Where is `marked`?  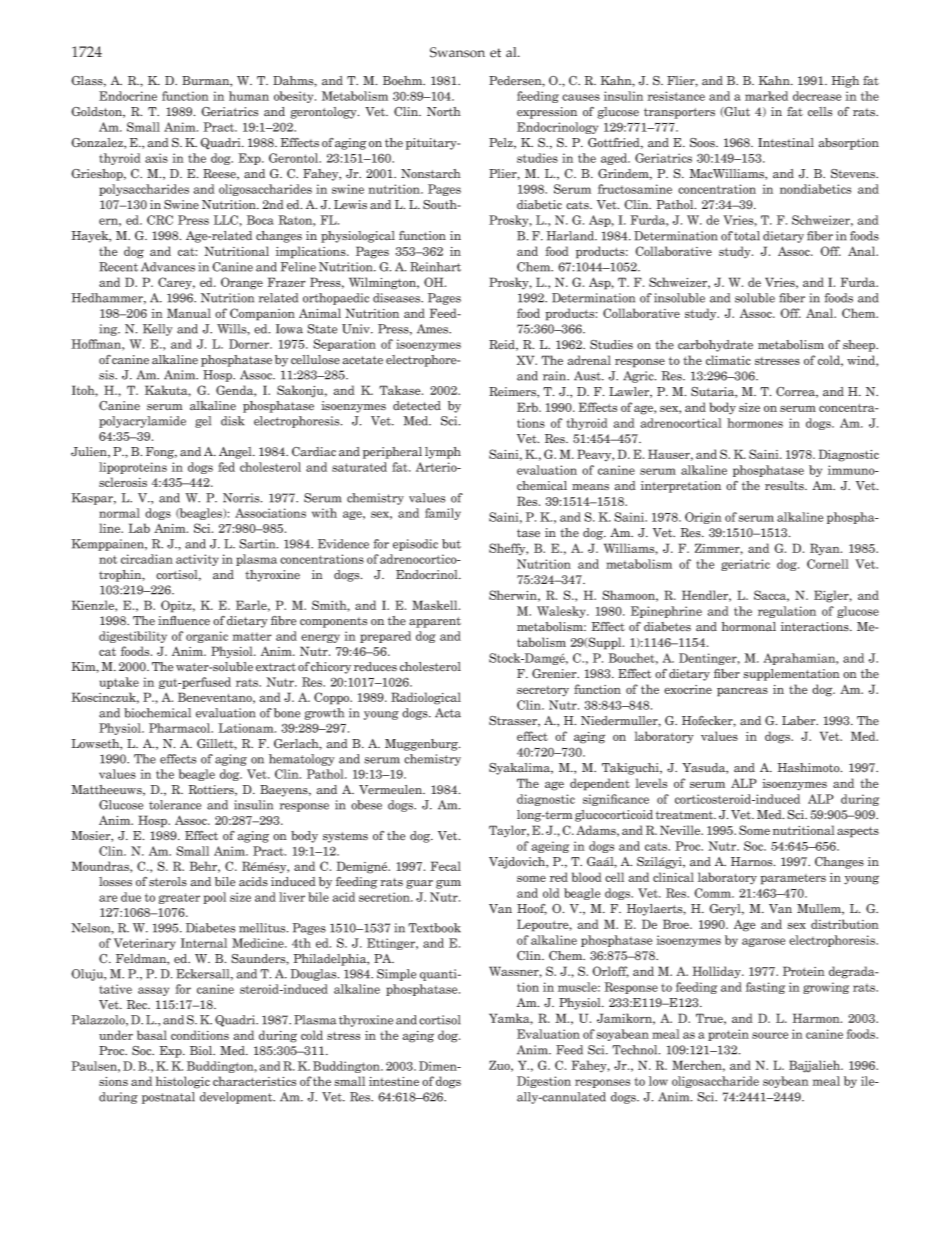 marked is located at coordinates (766, 96).
